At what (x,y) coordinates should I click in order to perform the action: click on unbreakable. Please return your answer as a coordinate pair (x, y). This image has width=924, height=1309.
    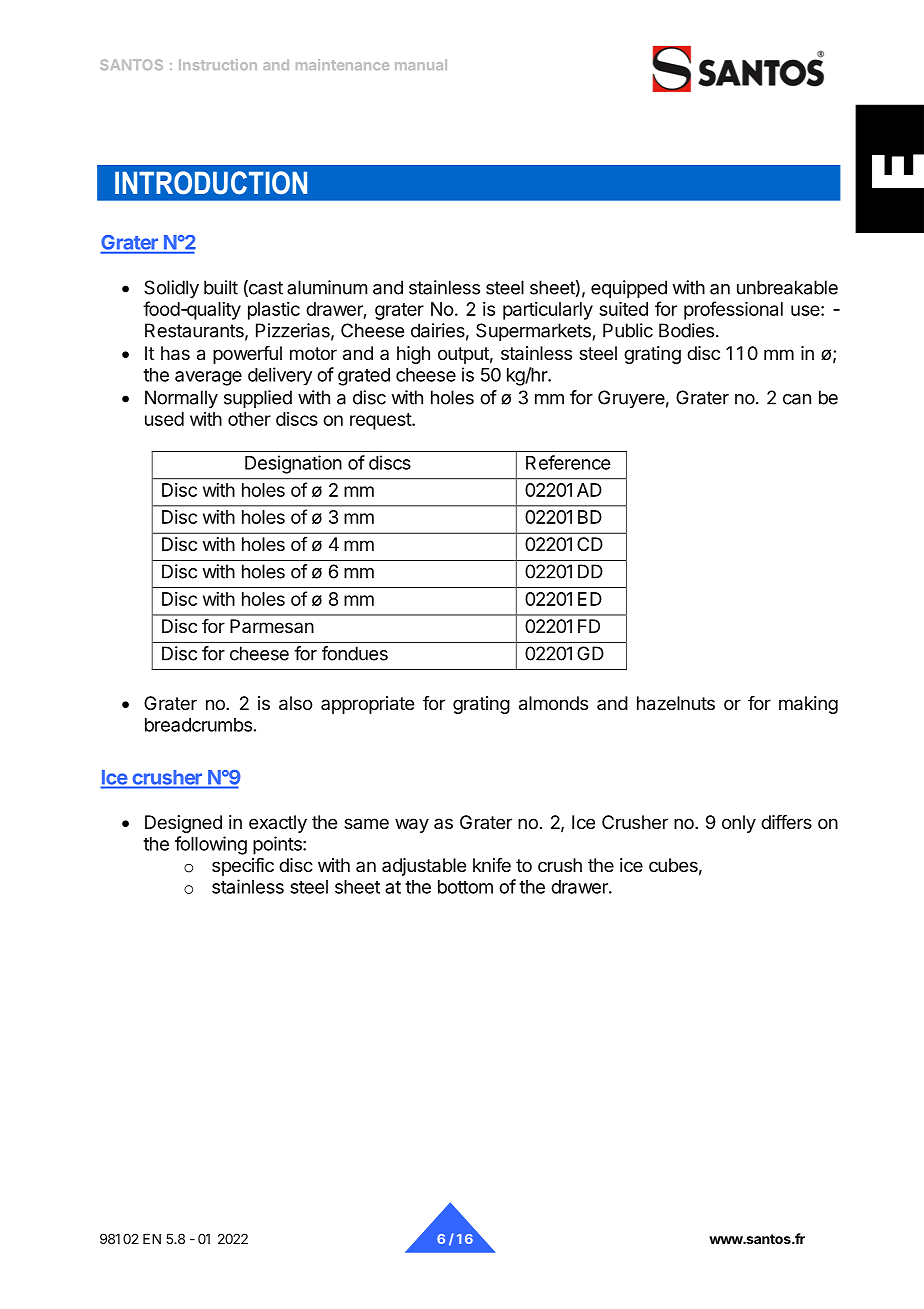
    Looking at the image, I should click on (787, 287).
